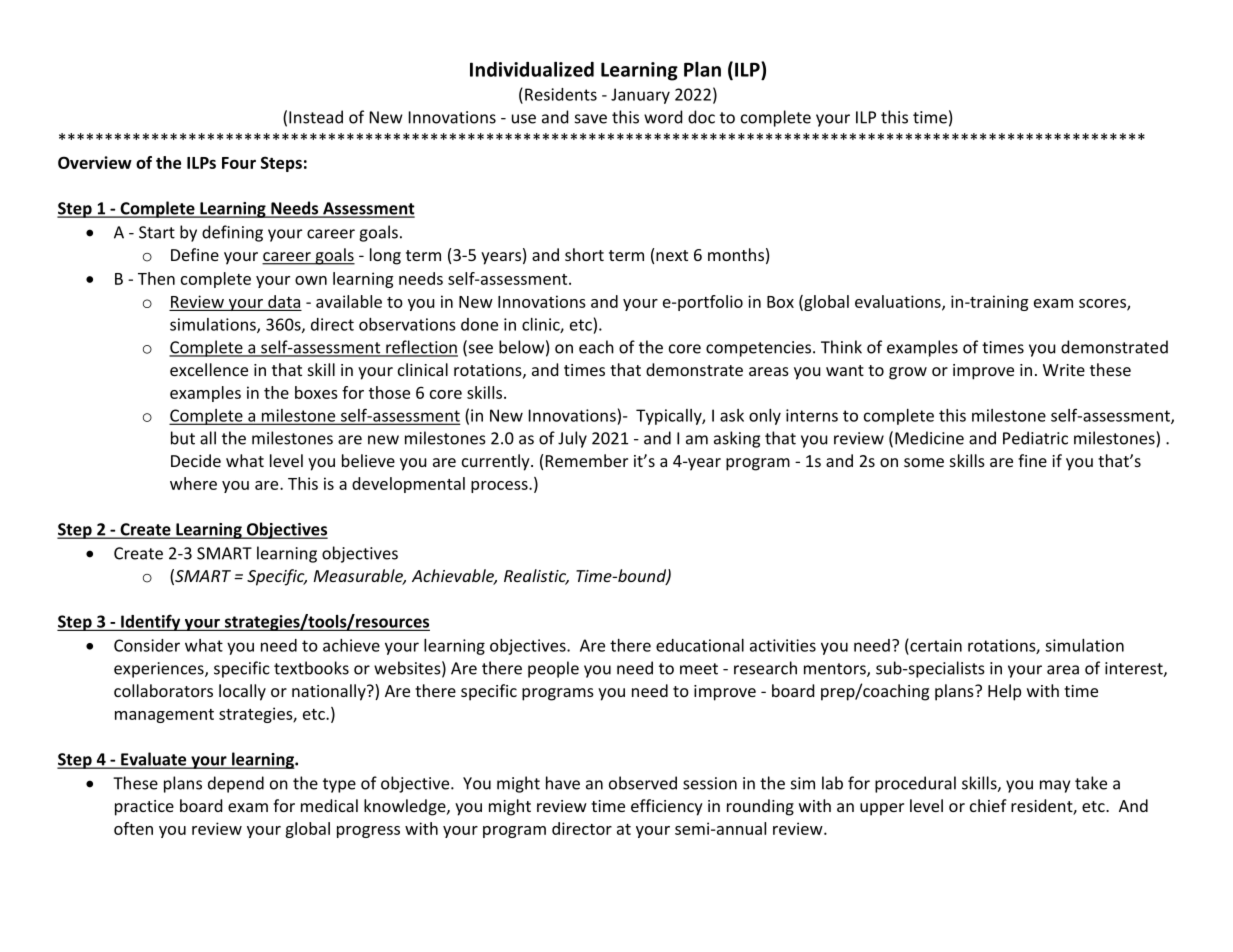 This page has width=1233, height=952. What do you see at coordinates (151, 622) in the page?
I see `Identify` at bounding box center [151, 622].
